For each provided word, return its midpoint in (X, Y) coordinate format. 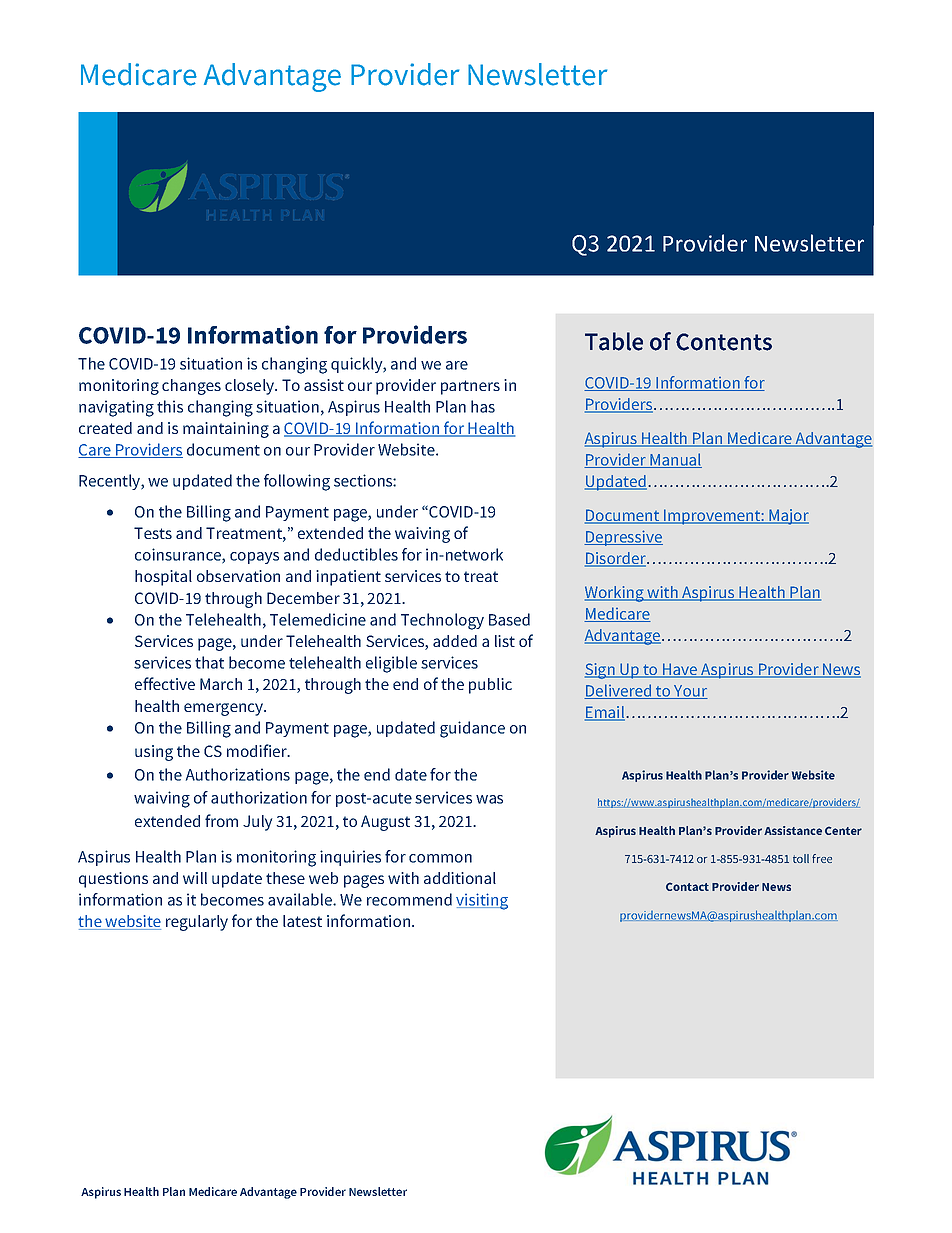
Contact (687, 886)
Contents (724, 342)
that (209, 662)
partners (470, 387)
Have (680, 670)
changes (191, 387)
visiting (482, 901)
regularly (197, 923)
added (455, 641)
